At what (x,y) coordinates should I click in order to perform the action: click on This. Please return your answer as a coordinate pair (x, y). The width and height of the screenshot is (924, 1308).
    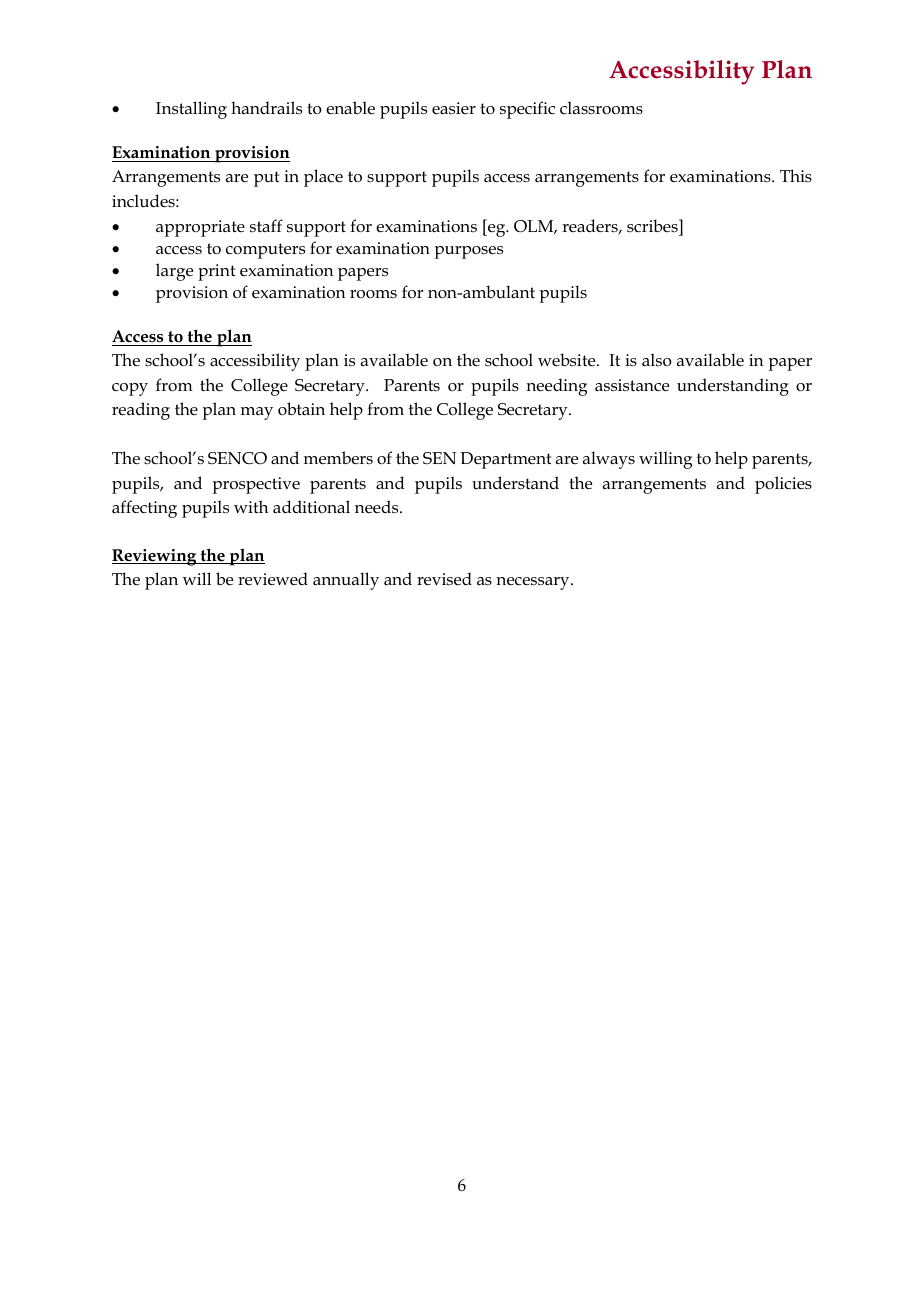
    Looking at the image, I should click on (796, 175).
